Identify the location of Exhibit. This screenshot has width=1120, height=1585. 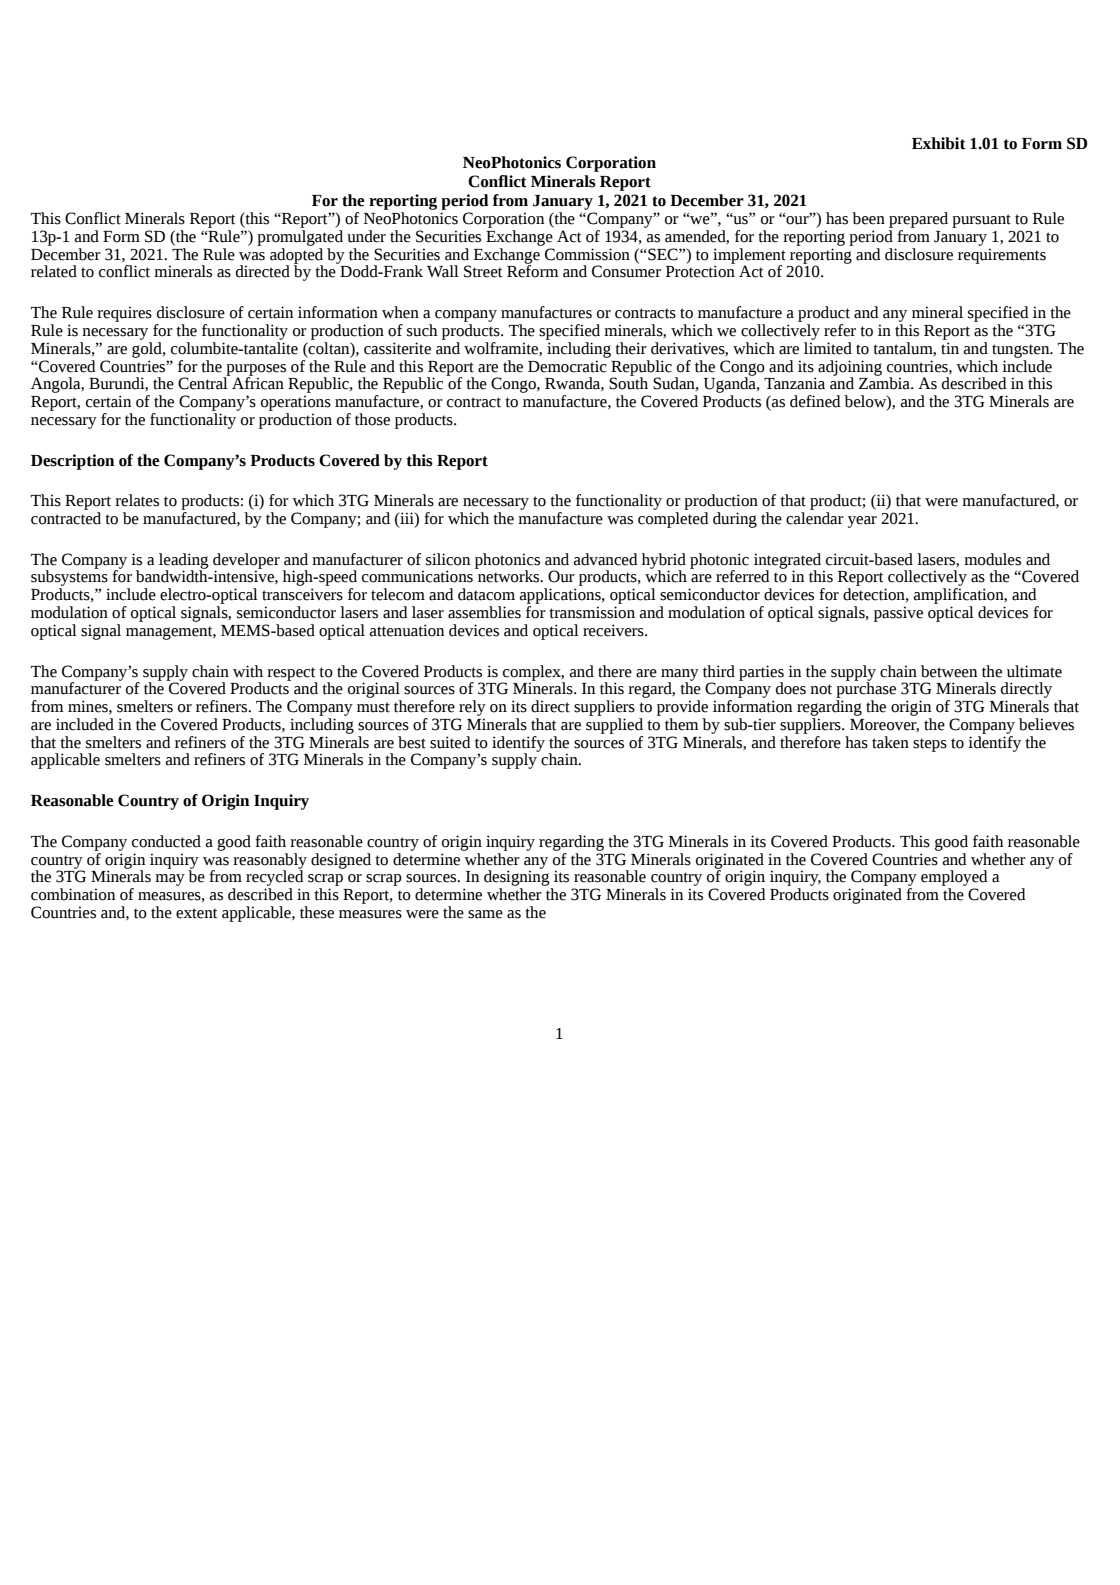
(939, 143).
